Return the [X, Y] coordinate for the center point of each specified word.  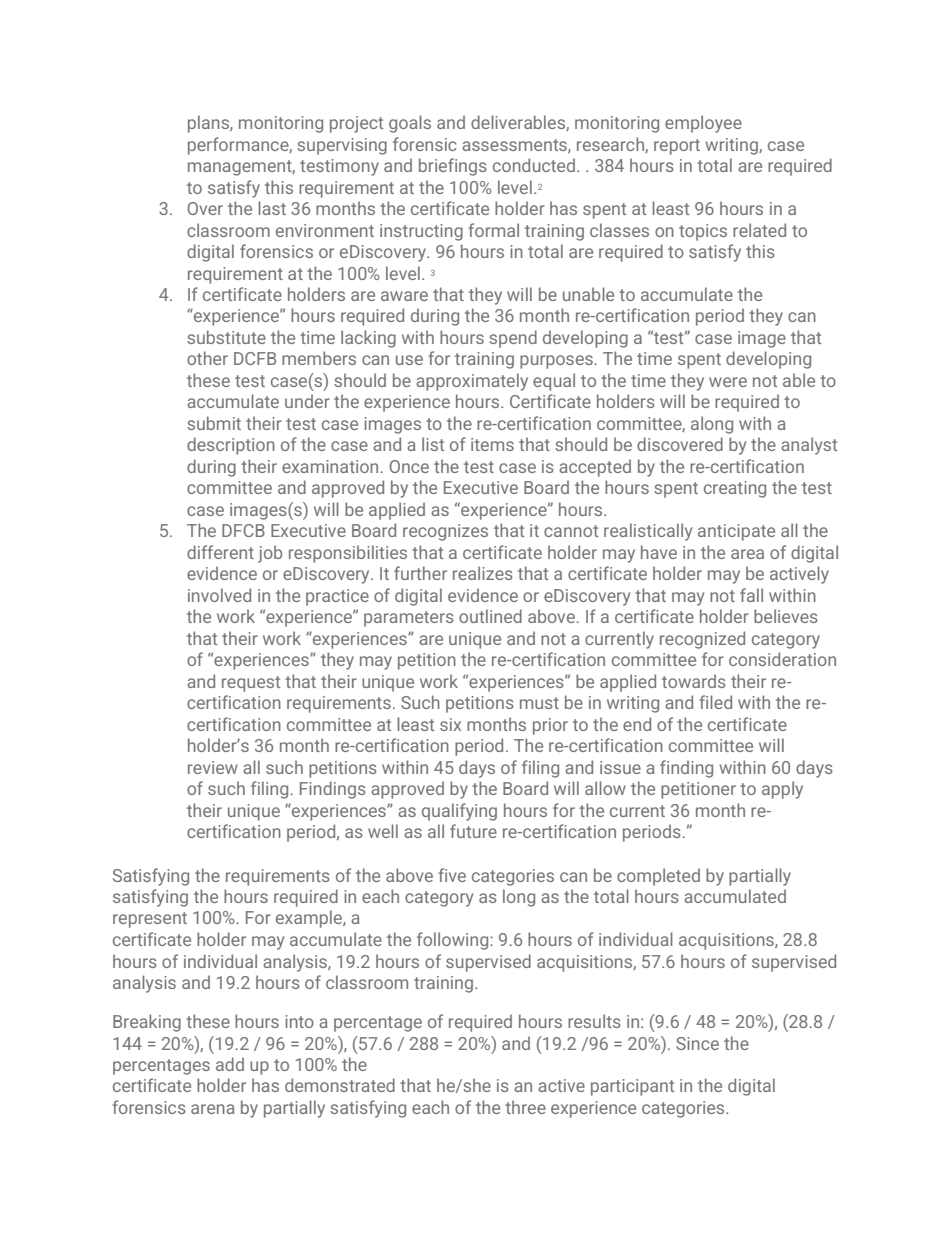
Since [697, 1043]
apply [782, 790]
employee [703, 124]
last [272, 208]
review [213, 767]
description [231, 446]
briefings [453, 167]
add [230, 1064]
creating [735, 489]
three [525, 1107]
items [492, 444]
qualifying [459, 812]
